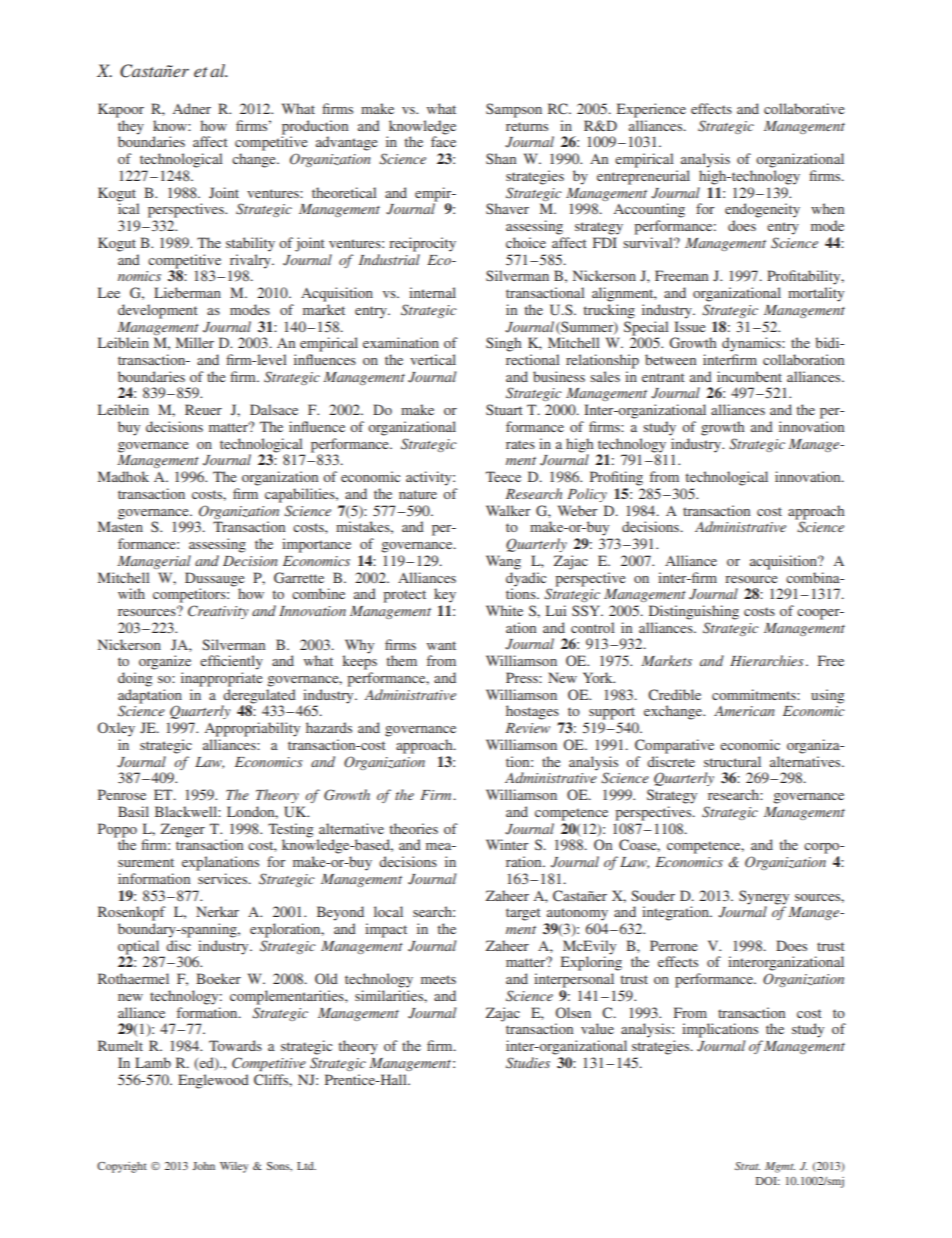 The width and height of the screenshot is (952, 1238). What do you see at coordinates (418, 494) in the screenshot?
I see `nature` at bounding box center [418, 494].
